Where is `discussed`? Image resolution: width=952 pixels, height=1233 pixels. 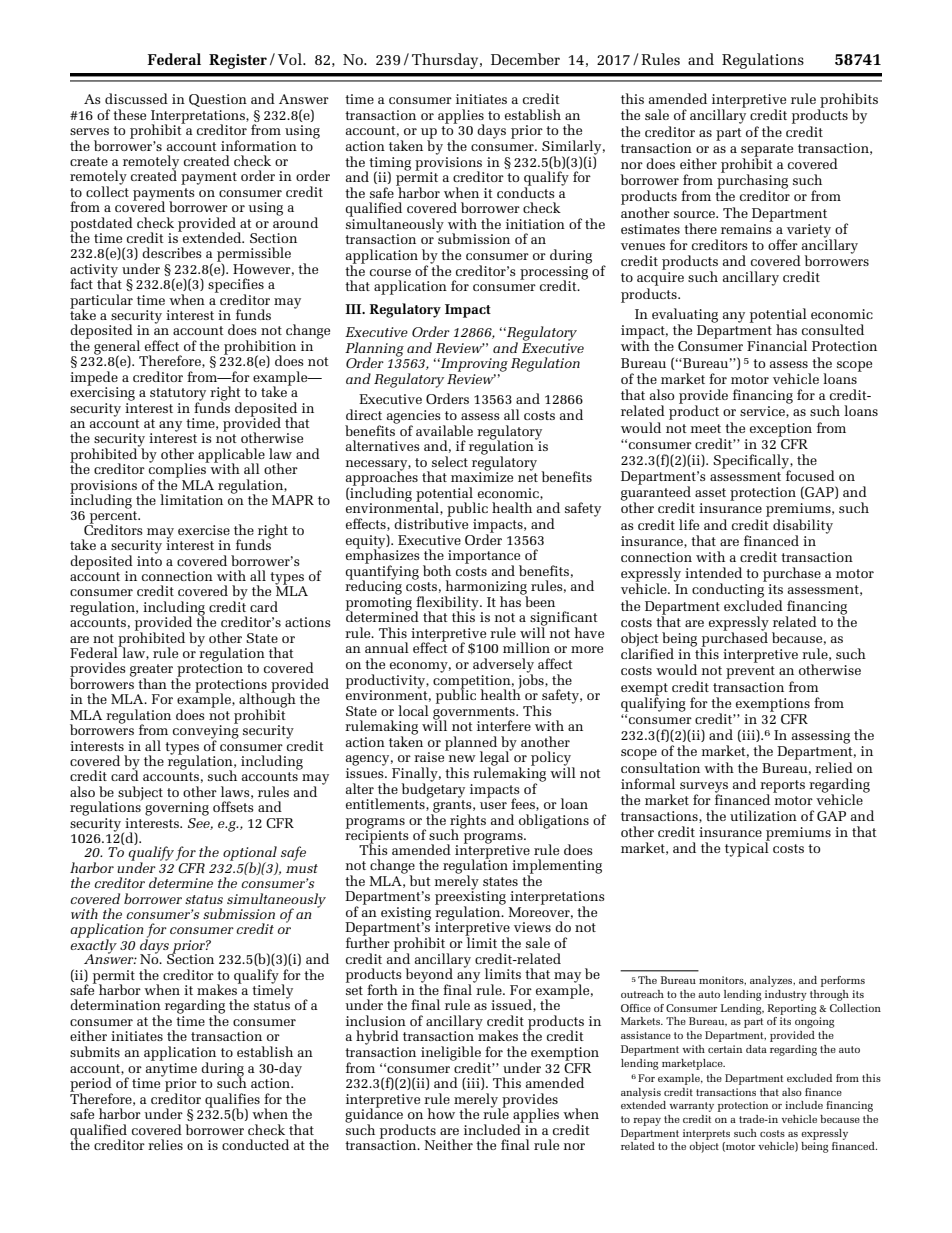
discussed is located at coordinates (136, 98).
